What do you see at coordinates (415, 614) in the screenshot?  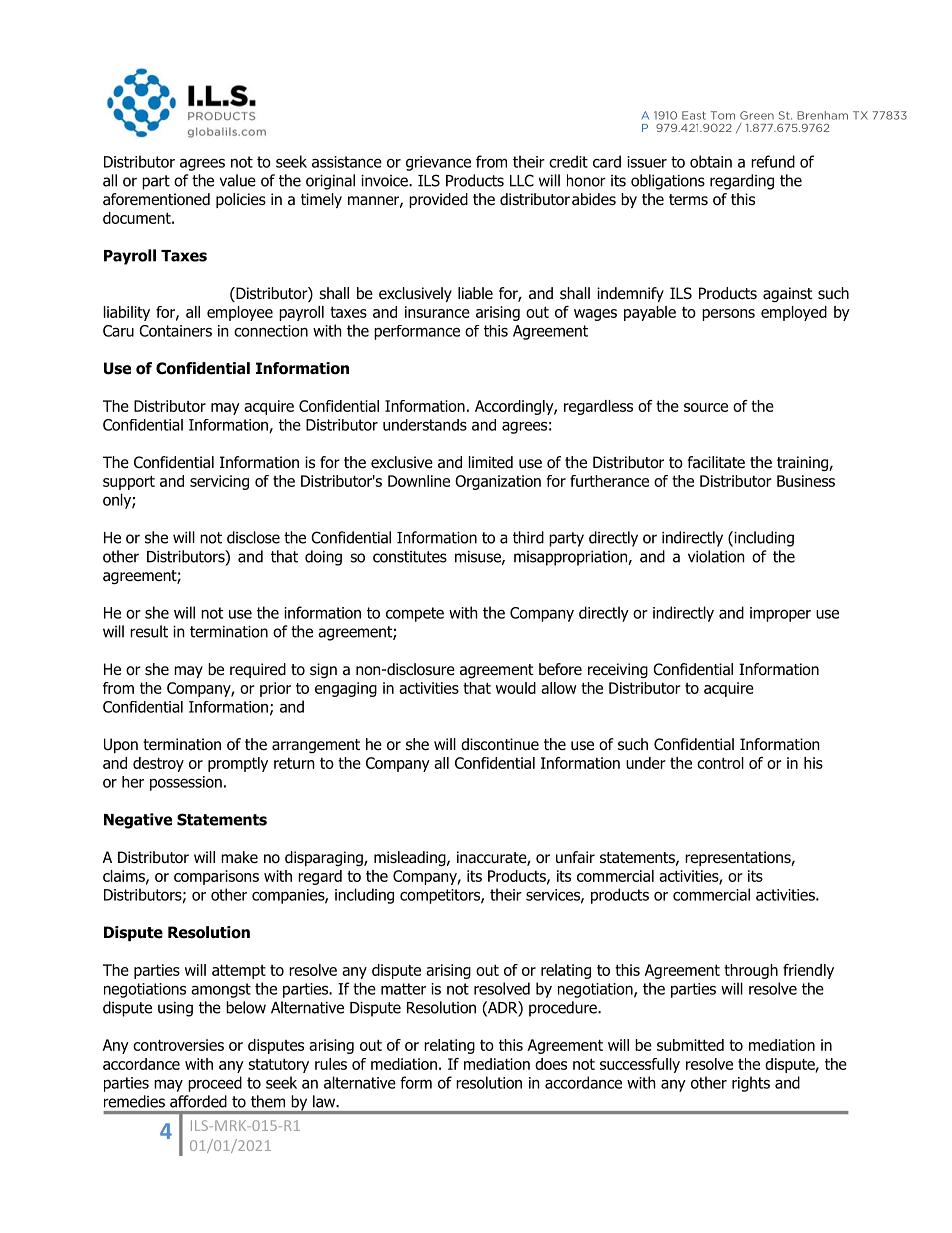 I see `compete` at bounding box center [415, 614].
